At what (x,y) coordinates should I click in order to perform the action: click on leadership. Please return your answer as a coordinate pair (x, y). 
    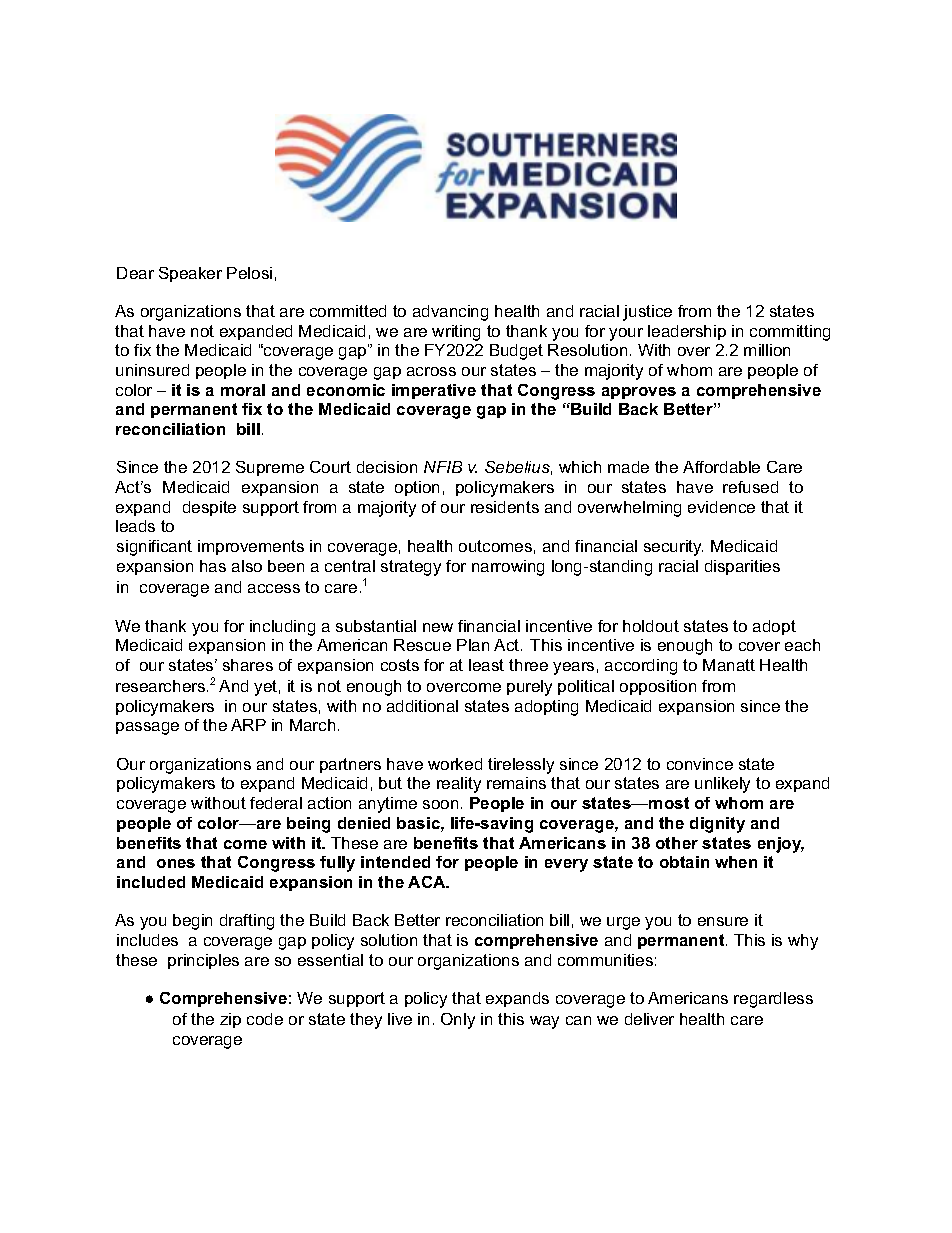
    Looking at the image, I should click on (687, 332).
